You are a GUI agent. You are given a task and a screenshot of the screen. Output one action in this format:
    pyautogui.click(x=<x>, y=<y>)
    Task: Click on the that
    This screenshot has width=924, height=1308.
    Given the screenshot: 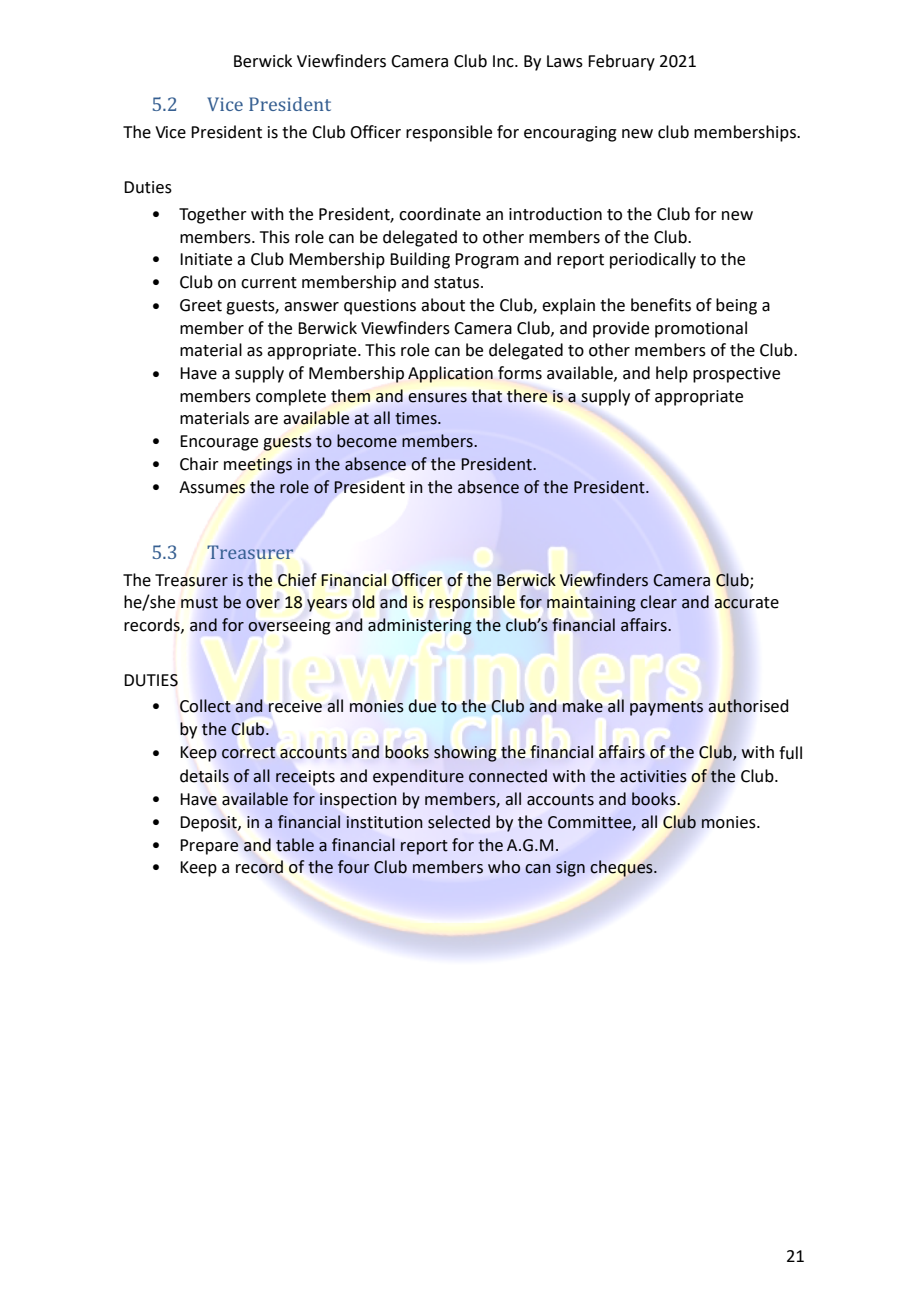 What is the action you would take?
    pyautogui.click(x=486, y=396)
